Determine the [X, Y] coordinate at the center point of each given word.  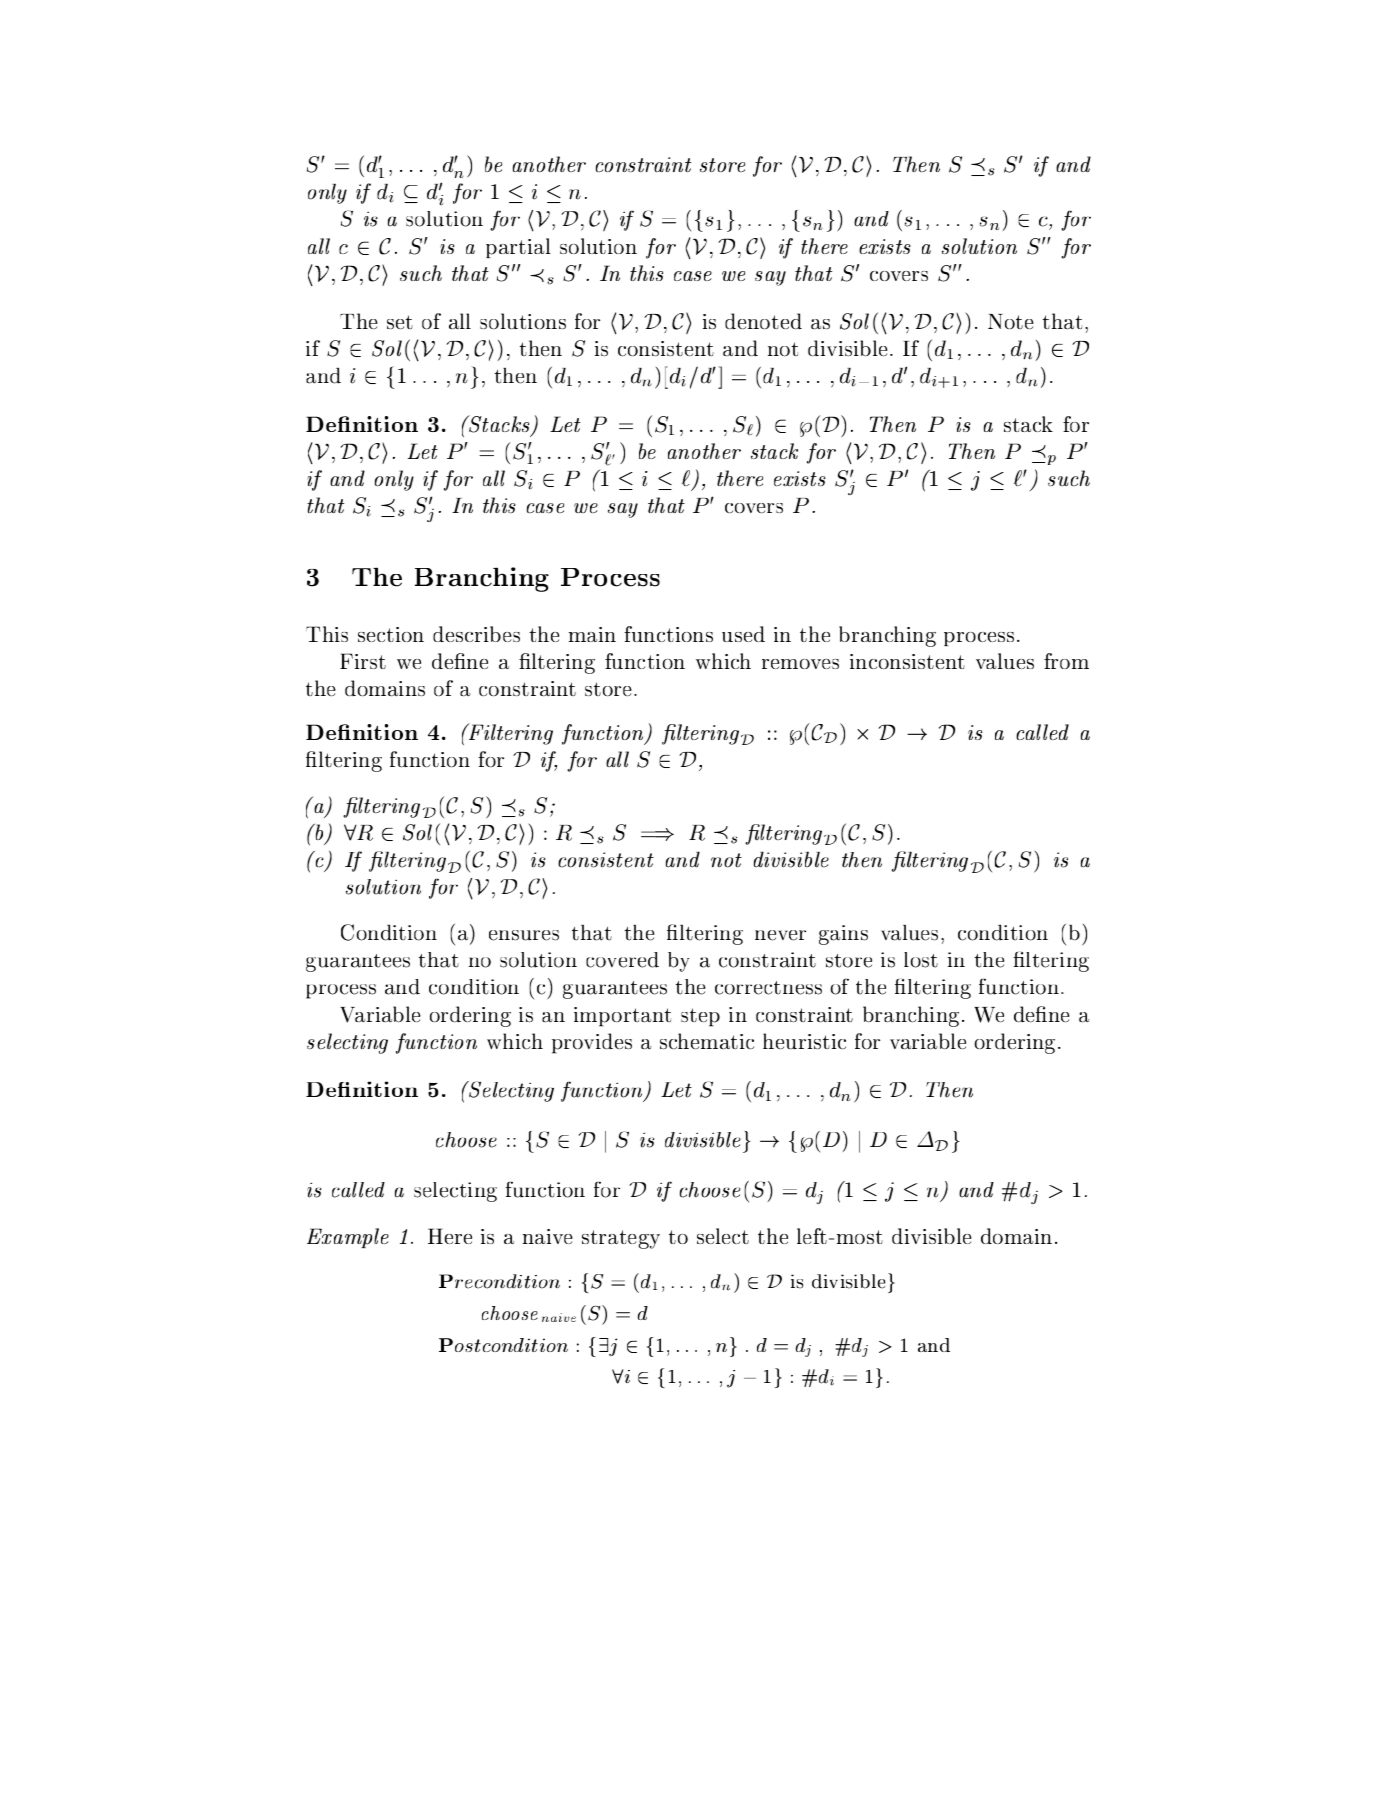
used [743, 634]
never [780, 935]
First [363, 661]
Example [348, 1238]
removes [800, 664]
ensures [524, 935]
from [1066, 661]
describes [476, 634]
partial [518, 248]
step [700, 1017]
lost [921, 960]
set [400, 322]
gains [843, 935]
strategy [621, 1239]
